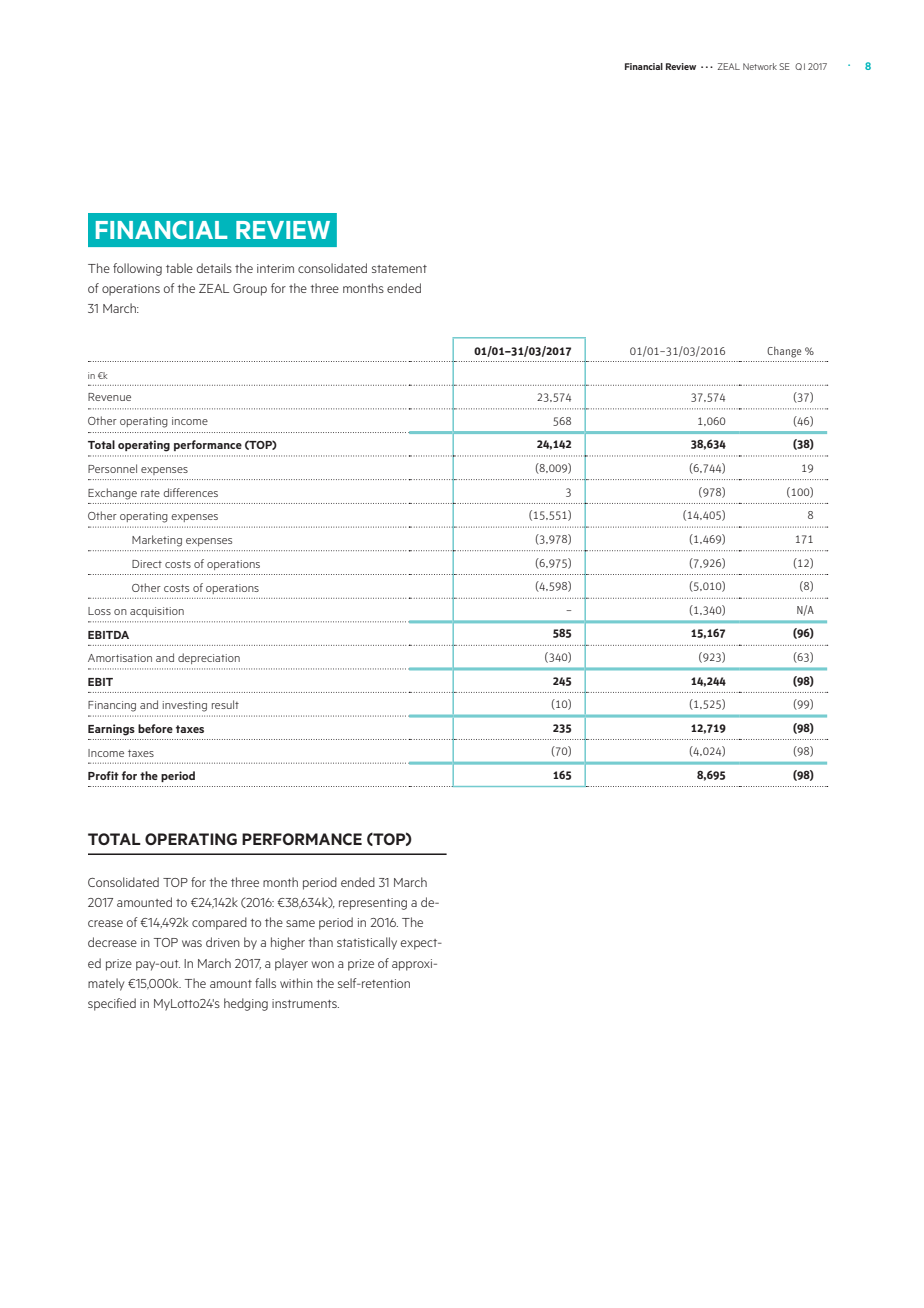 Image resolution: width=924 pixels, height=1308 pixels. Describe the element at coordinates (192, 943) in the screenshot. I see `was` at that location.
